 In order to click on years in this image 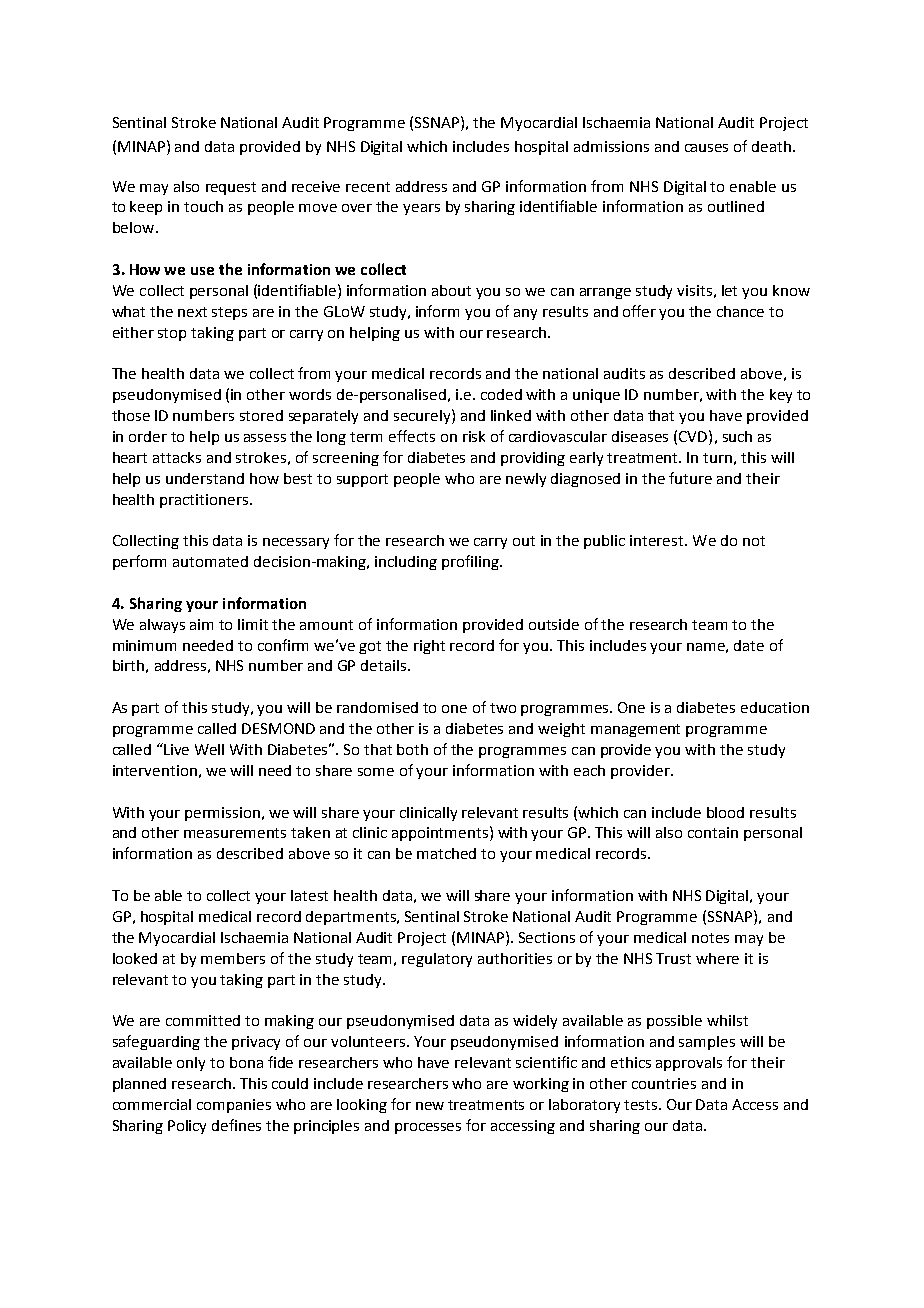, I will do `click(421, 209)`.
